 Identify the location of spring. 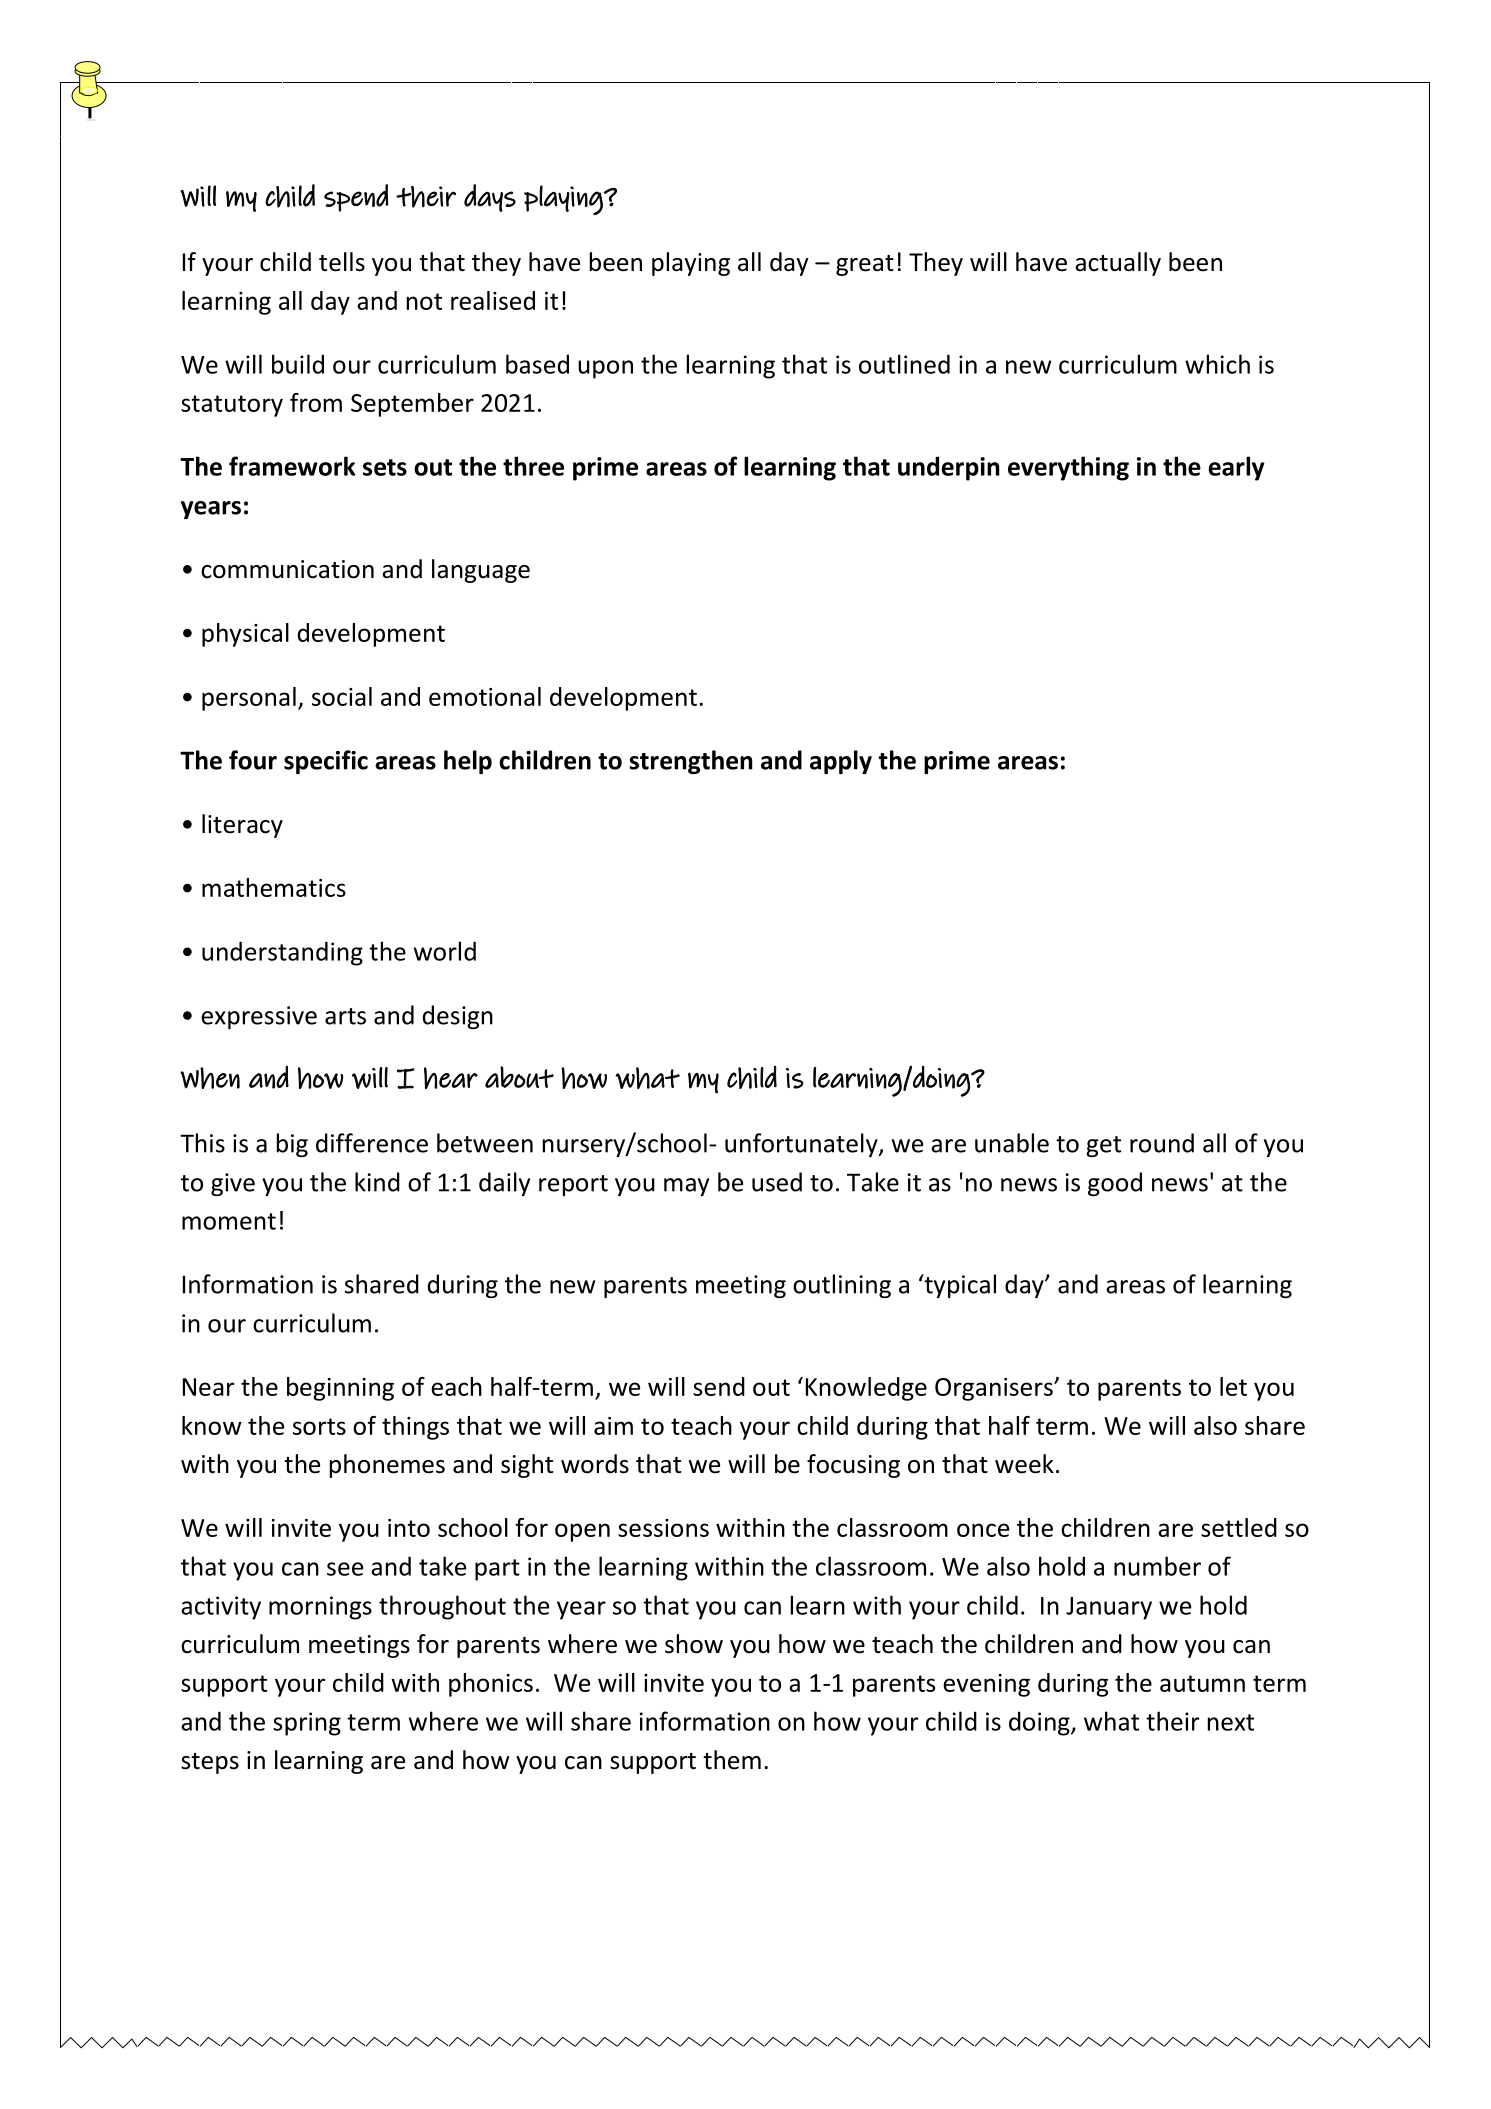
(307, 1724).
